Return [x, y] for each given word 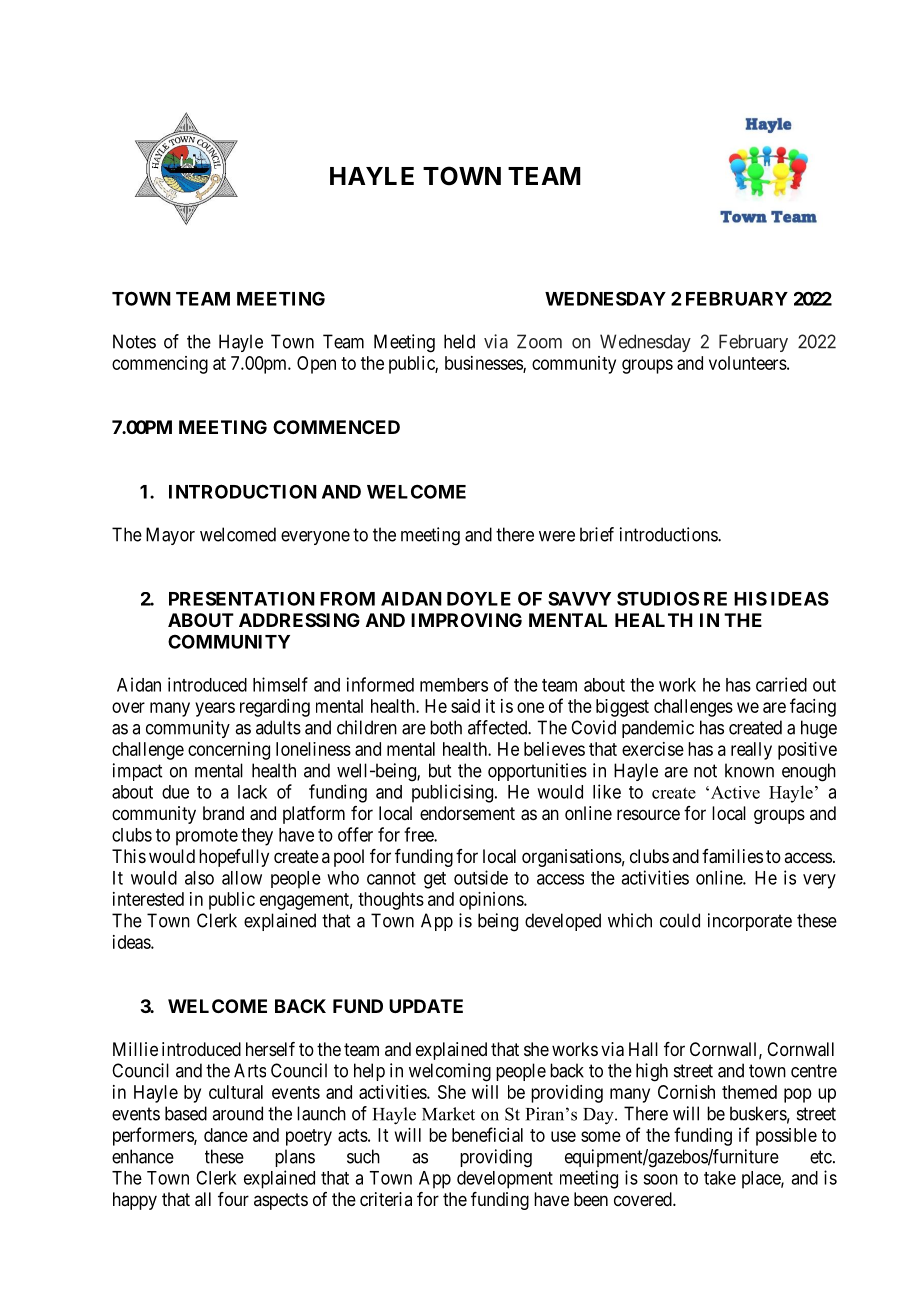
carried [781, 684]
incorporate [750, 922]
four [233, 1199]
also [199, 878]
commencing [160, 365]
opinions [492, 901]
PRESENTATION [242, 598]
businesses [484, 364]
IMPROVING [466, 620]
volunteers [748, 363]
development [505, 1180]
